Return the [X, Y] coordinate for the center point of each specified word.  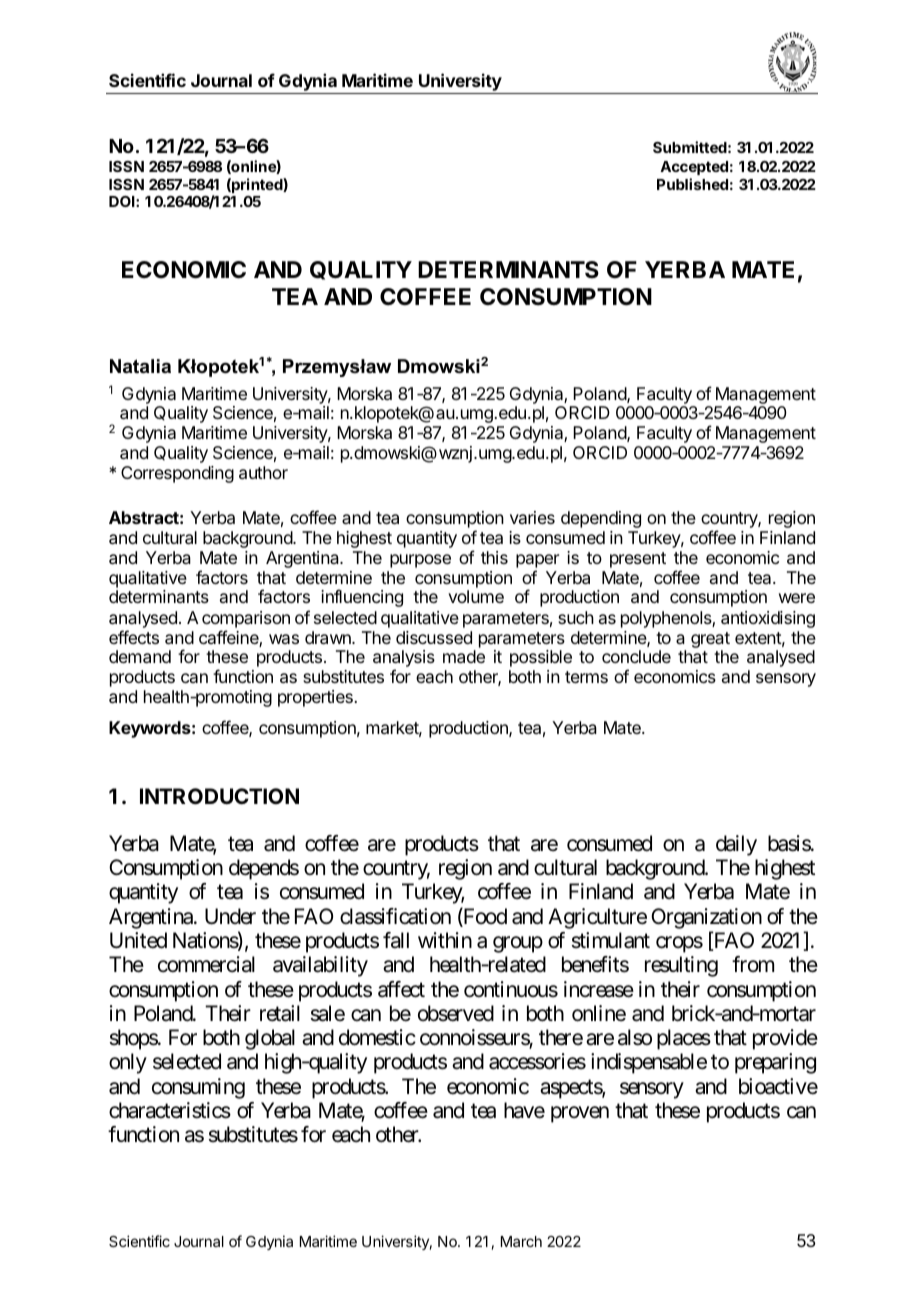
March [521, 1241]
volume [476, 596]
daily [736, 845]
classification [395, 916]
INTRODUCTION [219, 796]
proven [580, 1114]
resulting [681, 966]
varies [532, 517]
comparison [246, 619]
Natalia [140, 366]
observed [456, 1013]
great [710, 640]
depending [601, 519]
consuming [198, 1088]
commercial [206, 964]
